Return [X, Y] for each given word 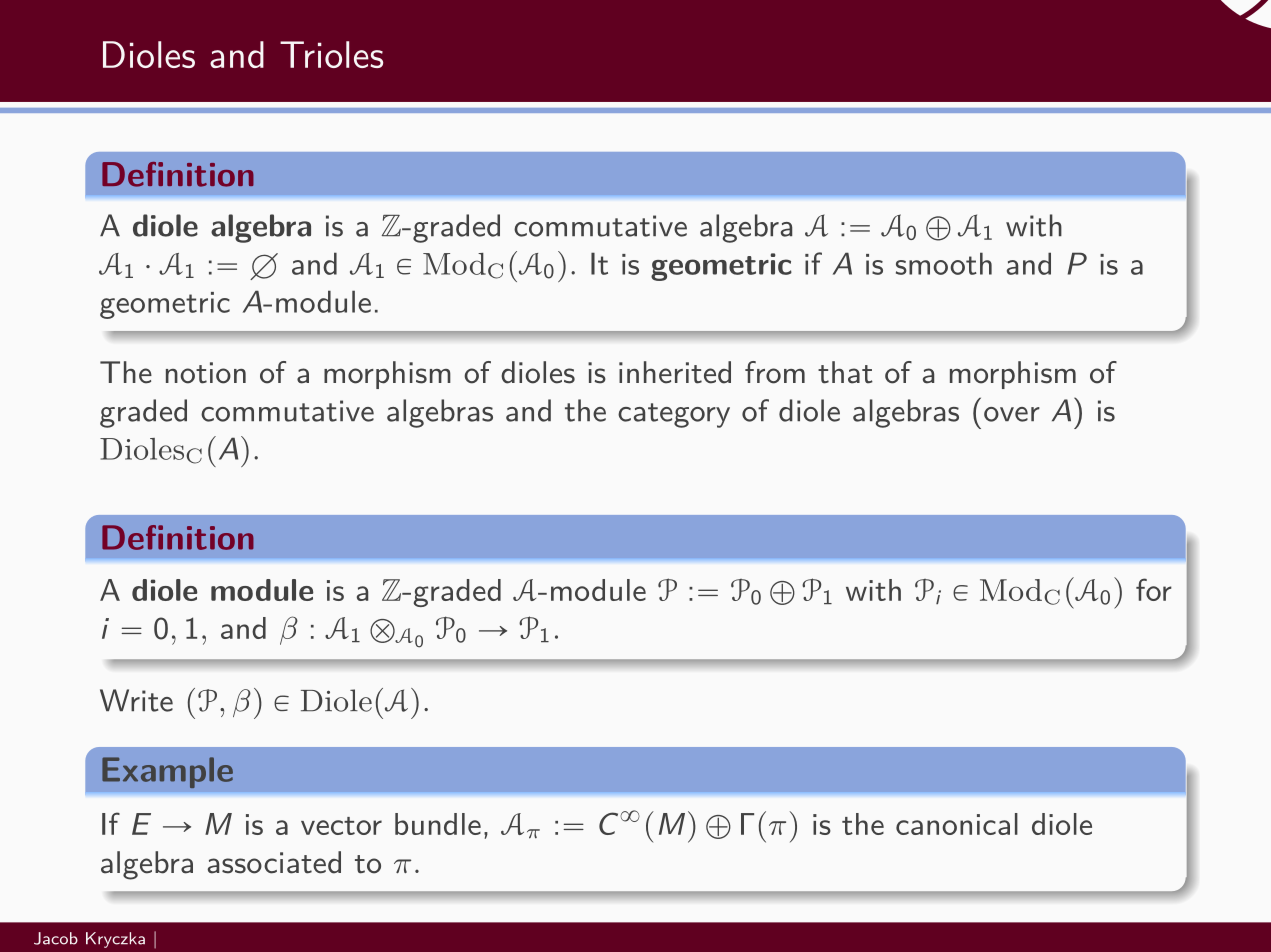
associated [274, 862]
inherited [675, 372]
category [674, 415]
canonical [957, 824]
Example [167, 772]
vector [341, 826]
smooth [944, 263]
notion [206, 373]
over [1012, 414]
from [775, 372]
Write [136, 700]
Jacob [56, 938]
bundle [438, 824]
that [845, 372]
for [1154, 589]
